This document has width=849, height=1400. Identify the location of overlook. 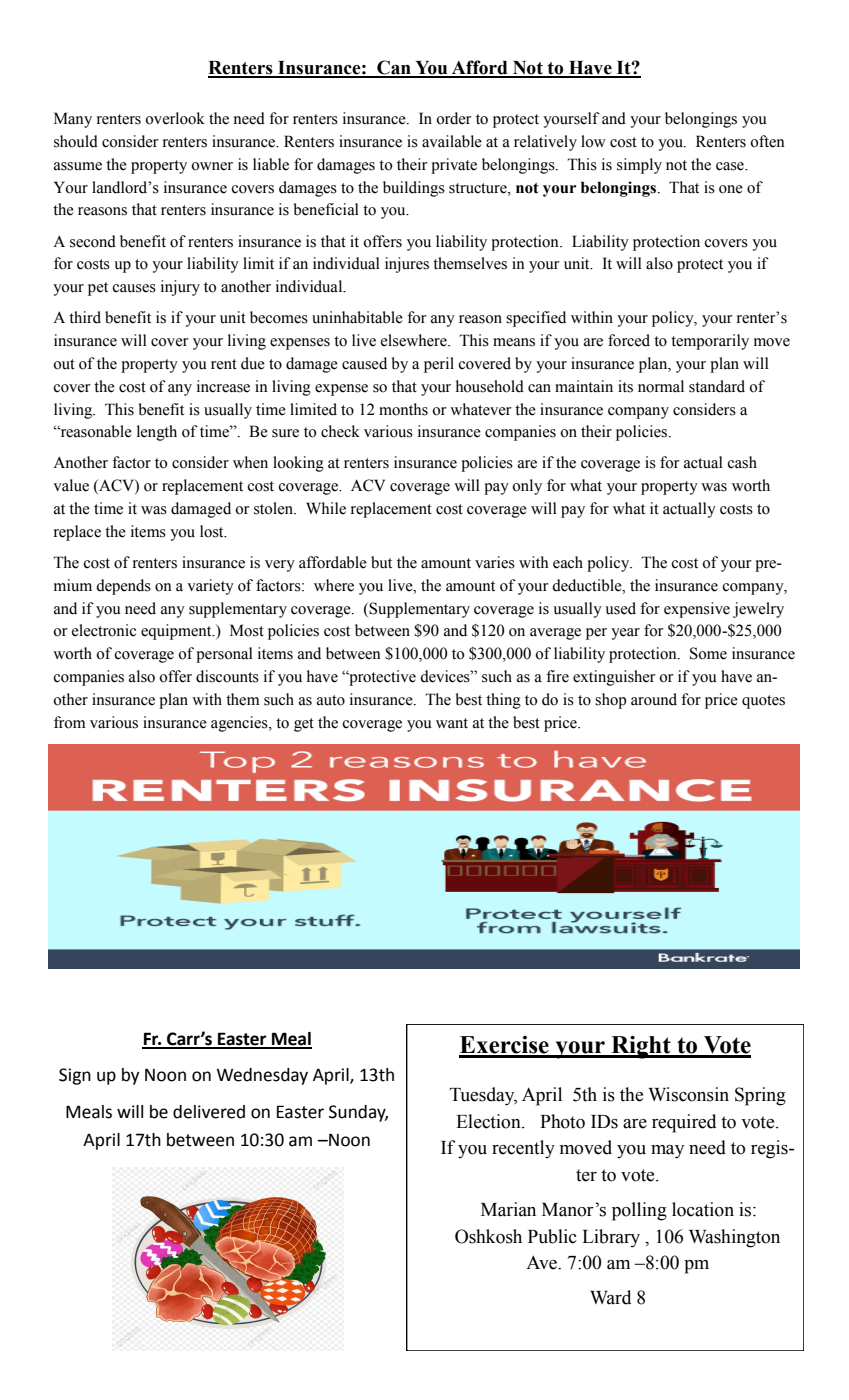
(175, 118).
